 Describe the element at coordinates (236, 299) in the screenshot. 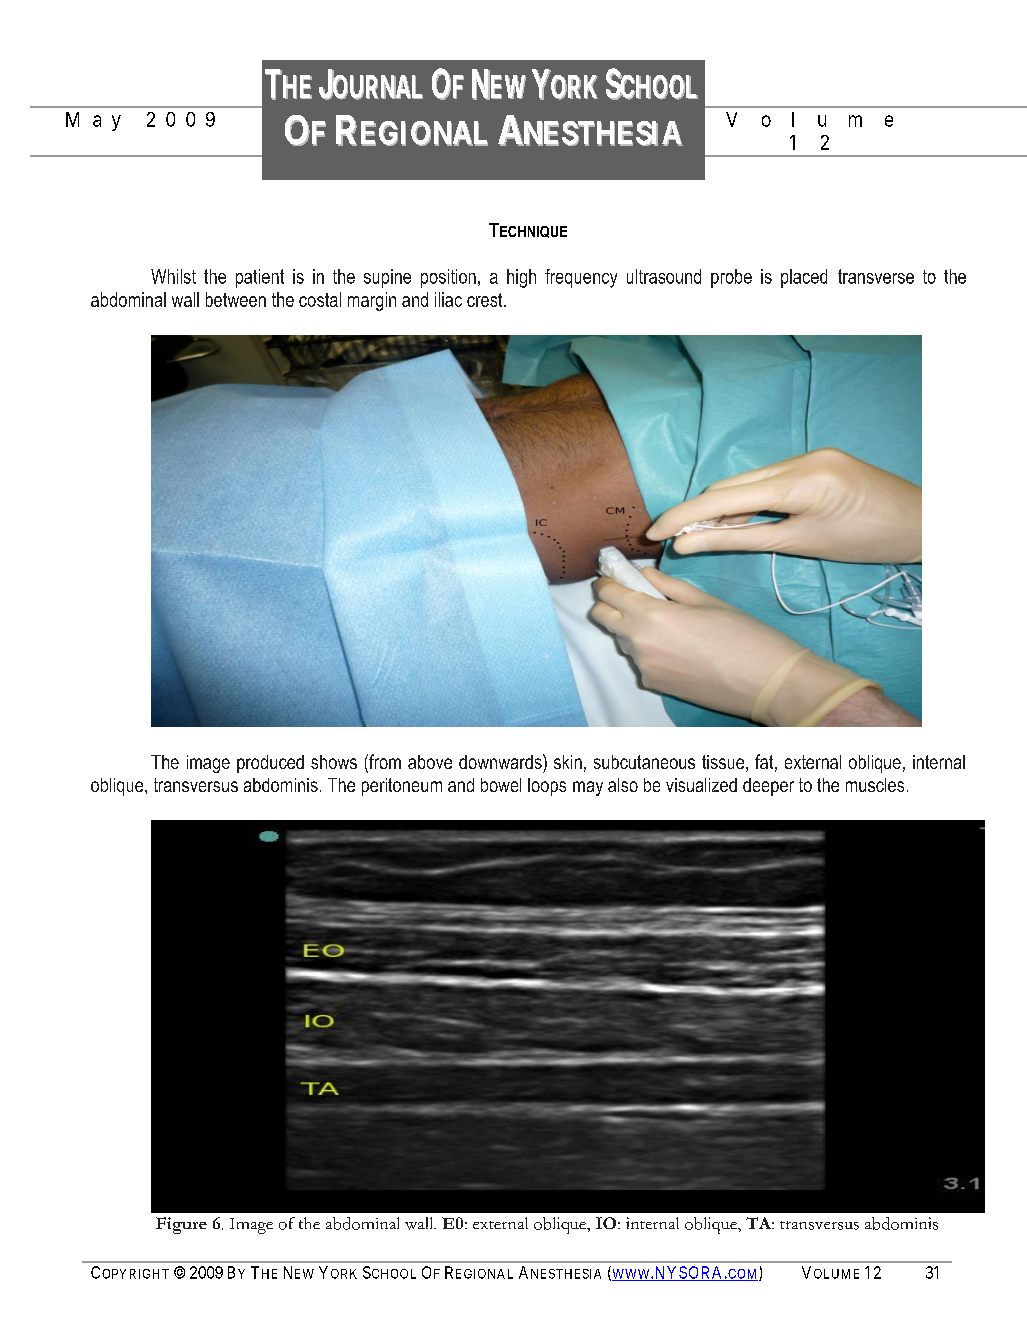

I see `between` at that location.
